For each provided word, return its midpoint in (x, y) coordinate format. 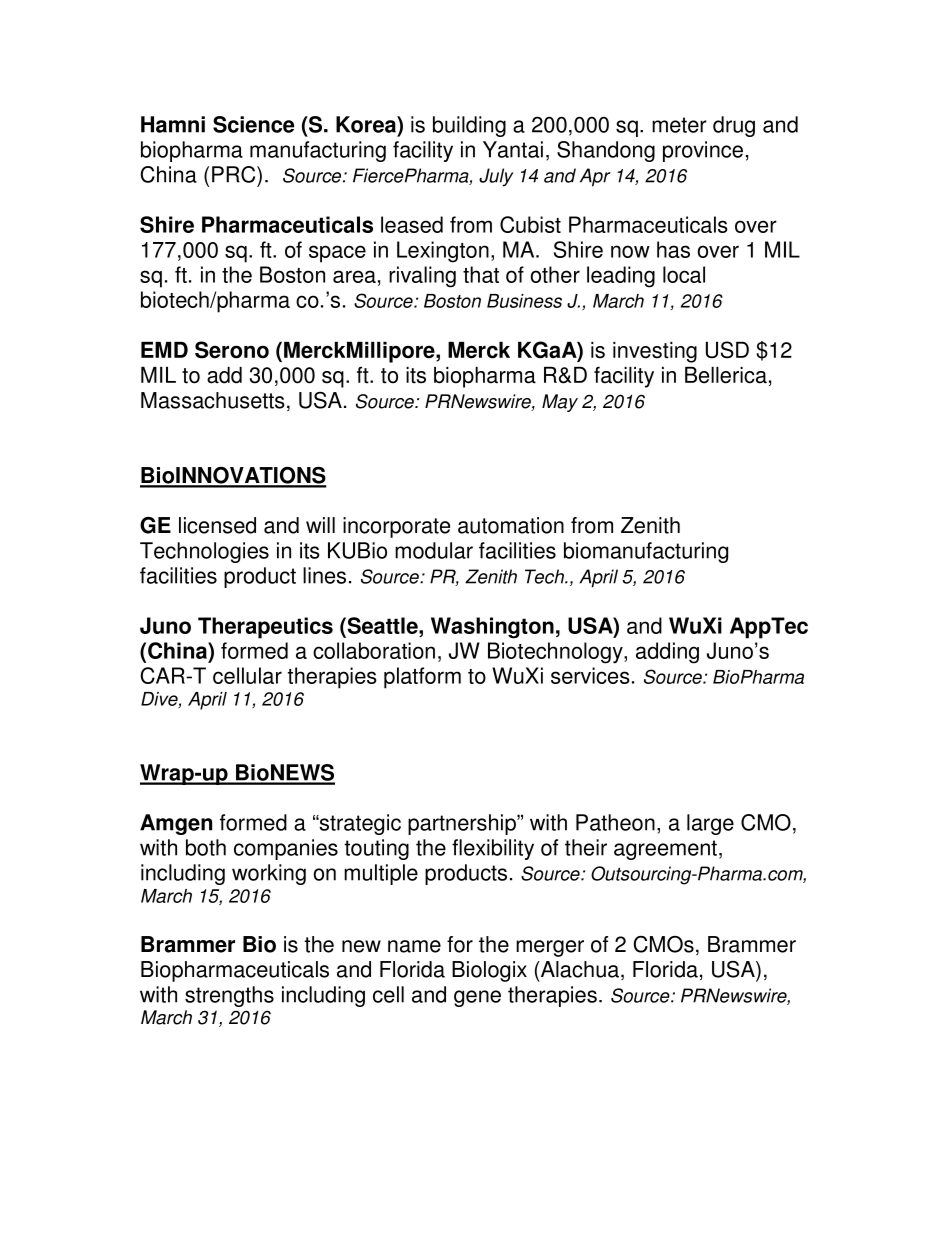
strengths (229, 996)
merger (550, 948)
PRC (235, 174)
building (469, 126)
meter (679, 125)
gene (477, 998)
